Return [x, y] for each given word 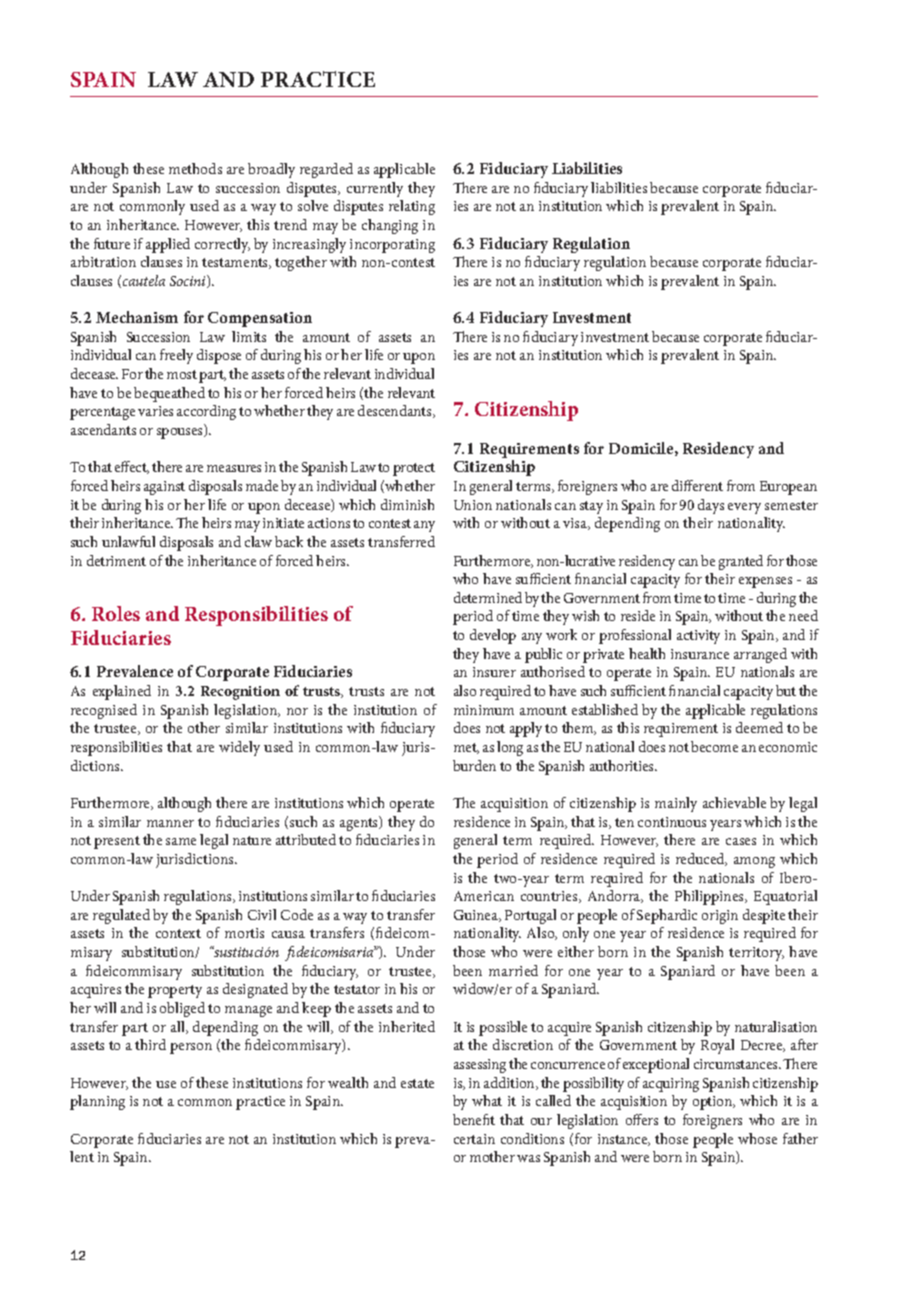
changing [390, 226]
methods [195, 168]
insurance [700, 654]
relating [412, 207]
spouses [181, 432]
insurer [494, 672]
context [178, 933]
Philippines [711, 897]
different [697, 485]
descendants [396, 411]
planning [97, 1102]
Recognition [240, 693]
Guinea [477, 916]
